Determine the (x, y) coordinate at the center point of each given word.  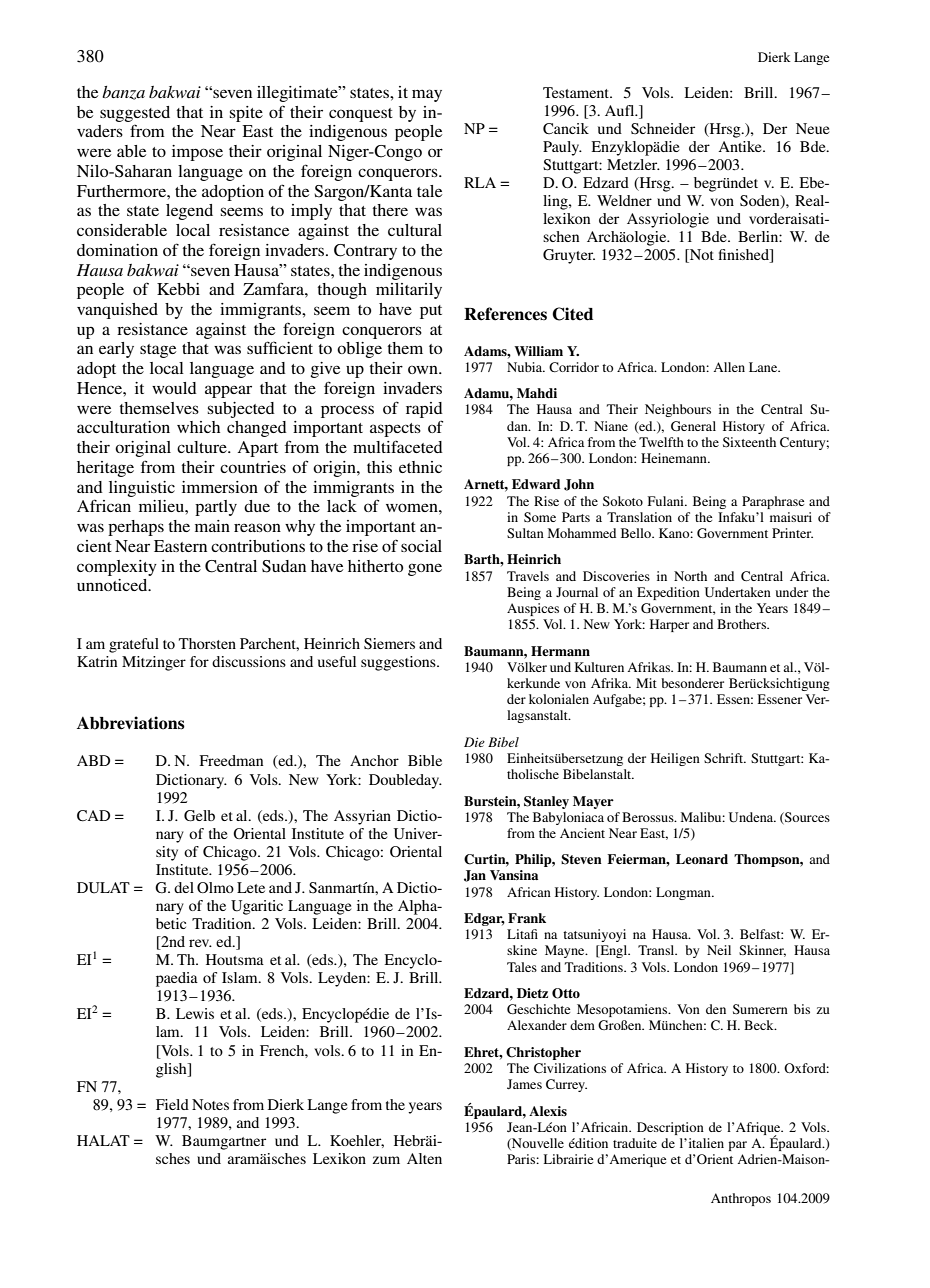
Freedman (231, 760)
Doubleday (405, 781)
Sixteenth (749, 442)
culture (203, 447)
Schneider (663, 129)
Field (172, 1104)
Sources (806, 818)
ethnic (420, 467)
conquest (361, 115)
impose (197, 153)
